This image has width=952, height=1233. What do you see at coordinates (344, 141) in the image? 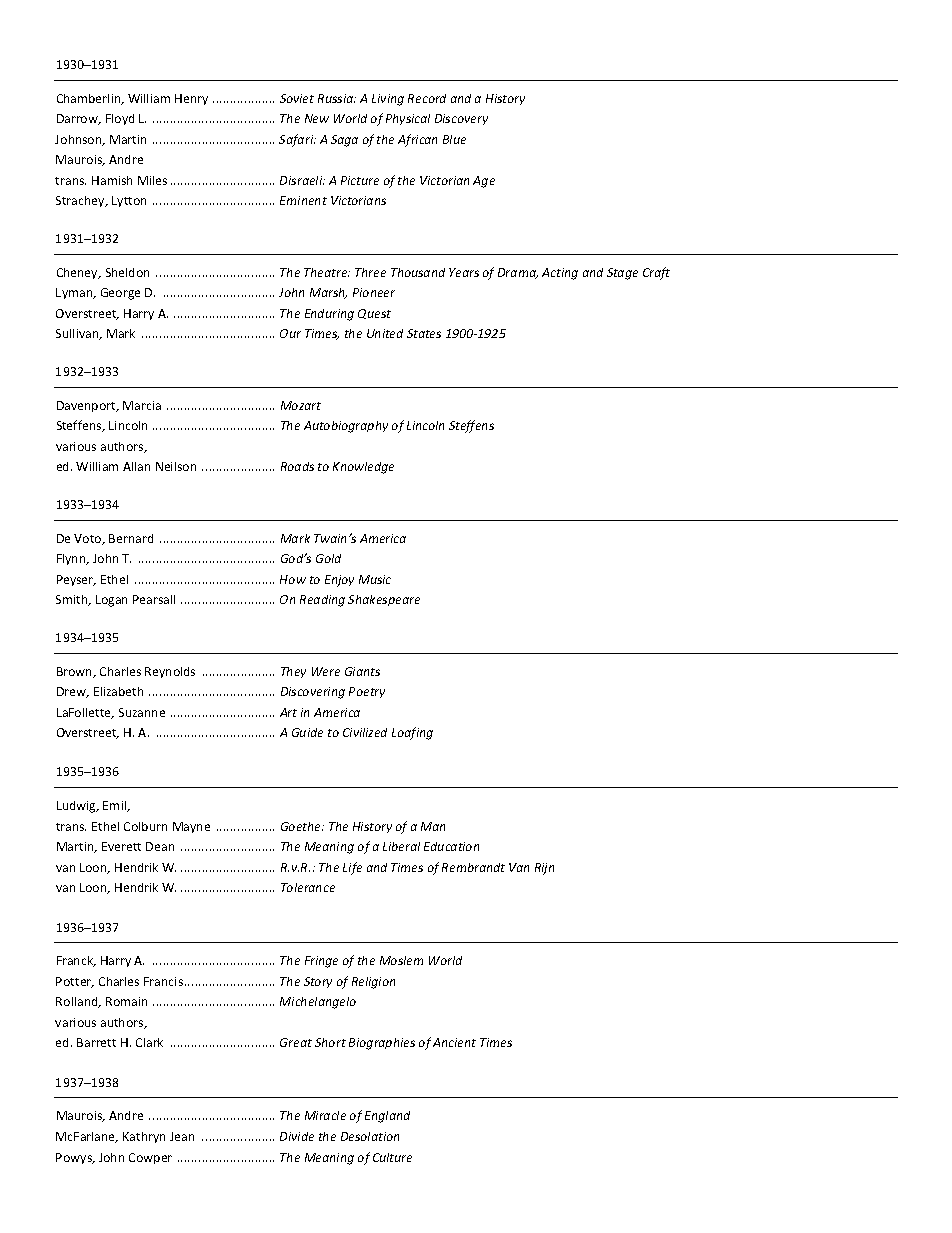
I see `Saga` at bounding box center [344, 141].
